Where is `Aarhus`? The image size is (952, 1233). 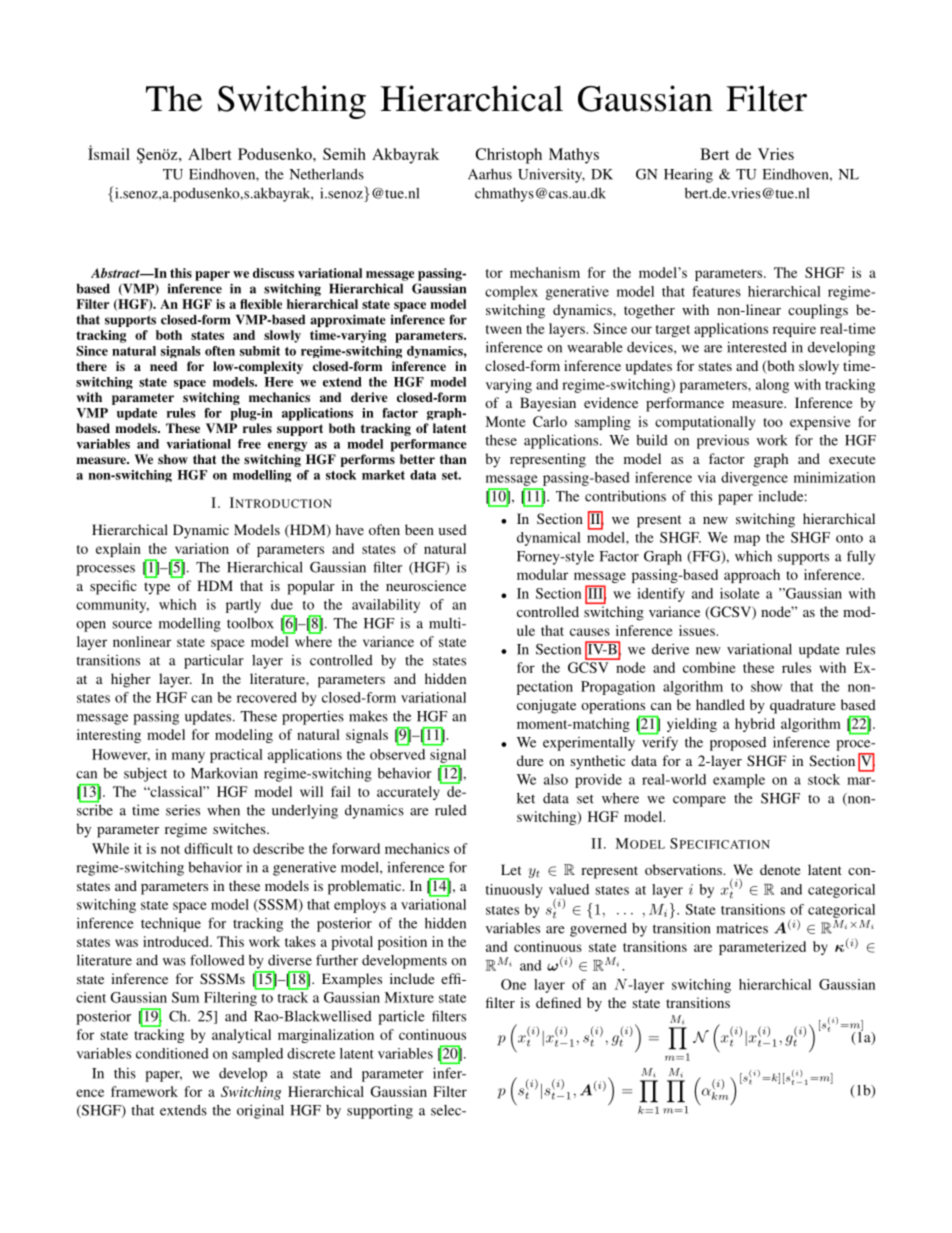
Aarhus is located at coordinates (490, 174).
